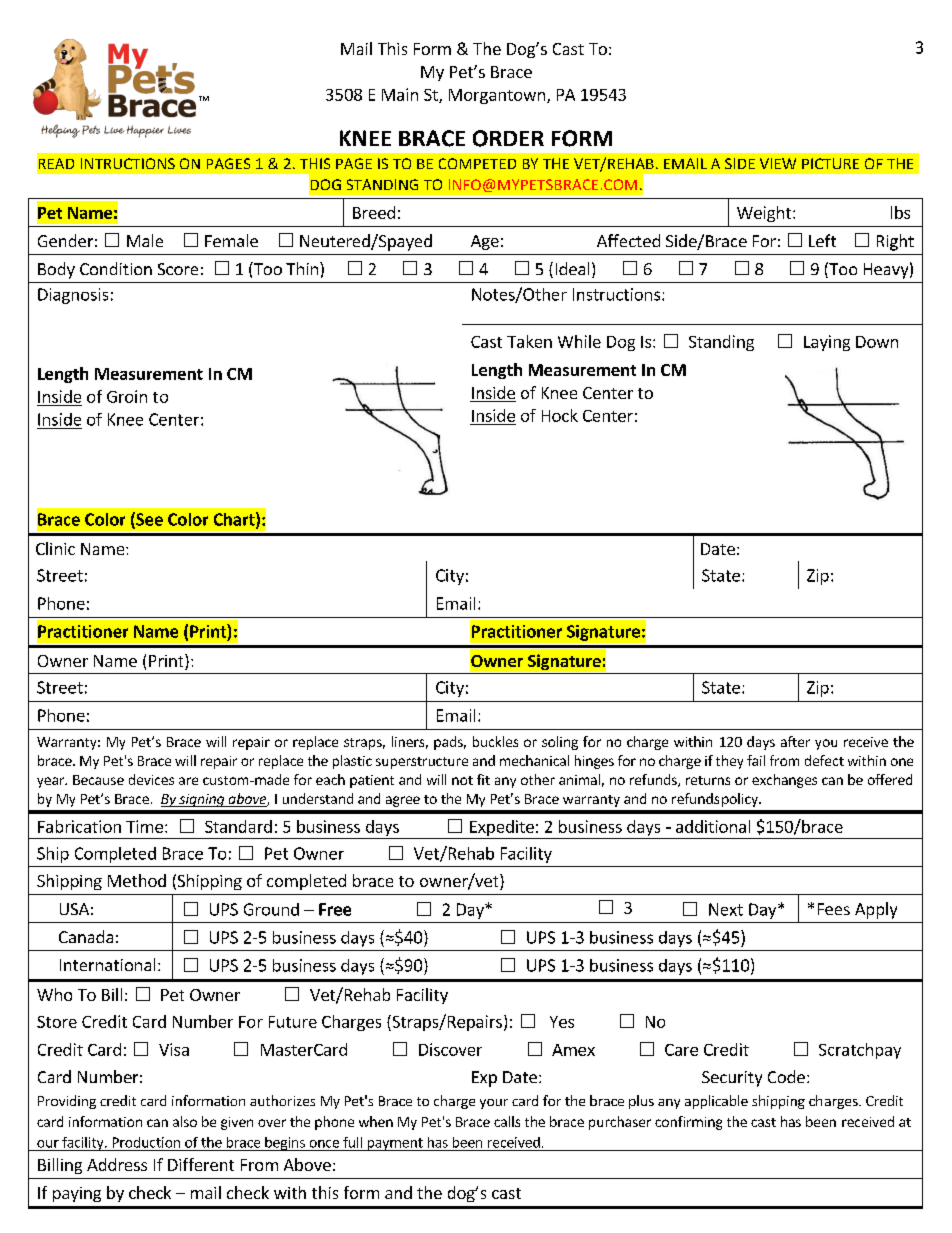 Image resolution: width=952 pixels, height=1233 pixels. I want to click on VIEW, so click(778, 163).
